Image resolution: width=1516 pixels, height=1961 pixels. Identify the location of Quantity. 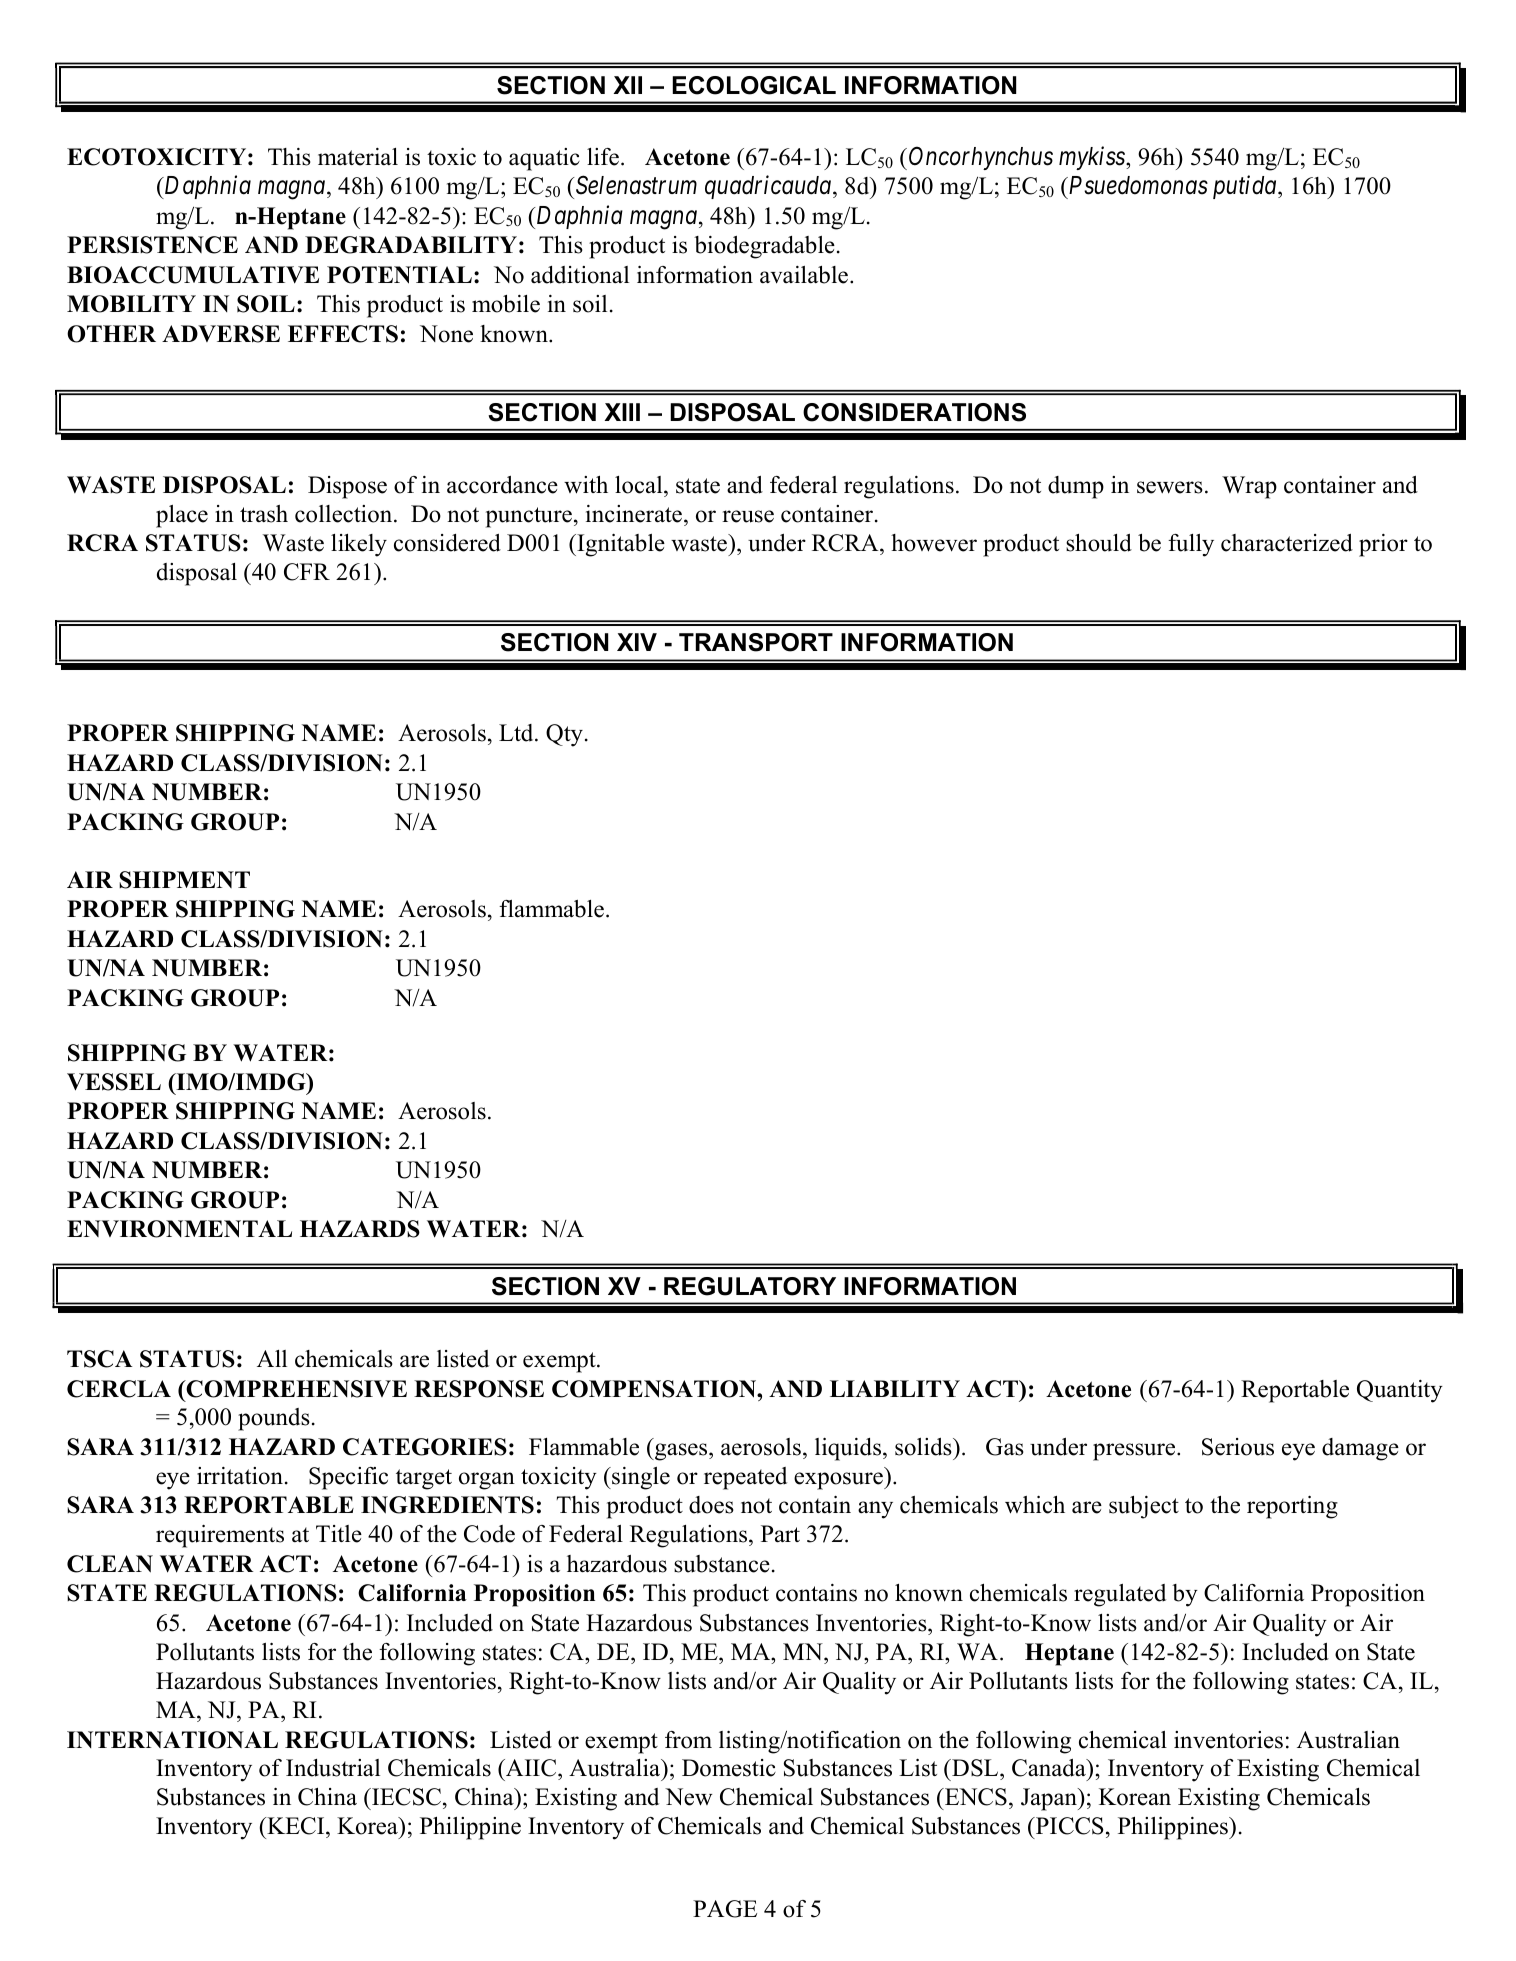
(1400, 1391).
